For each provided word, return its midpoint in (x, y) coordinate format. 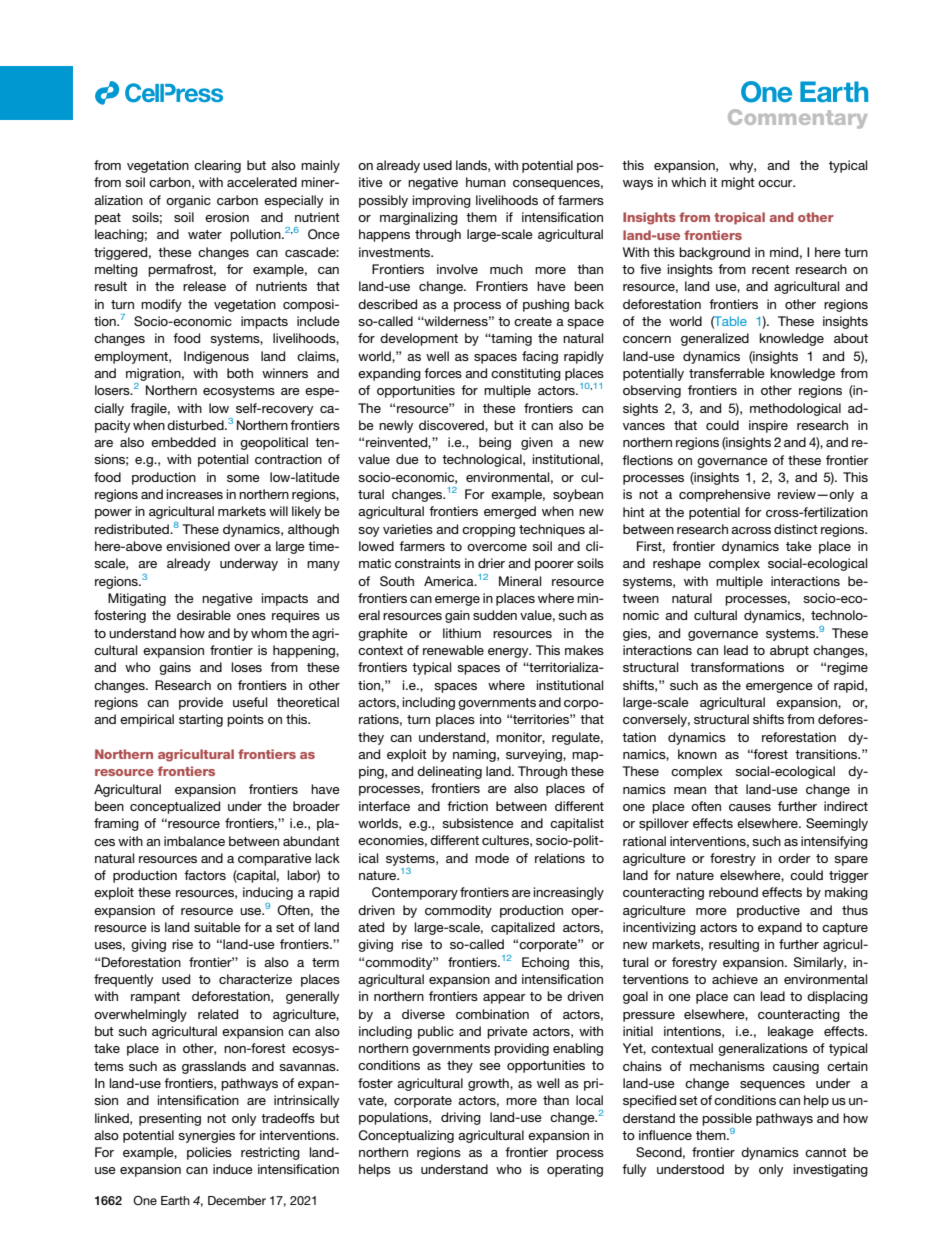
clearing (217, 166)
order (794, 858)
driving (461, 1118)
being (495, 443)
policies (209, 1153)
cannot (826, 1152)
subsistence (478, 823)
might (738, 183)
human (486, 182)
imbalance (194, 841)
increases (194, 494)
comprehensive (725, 495)
